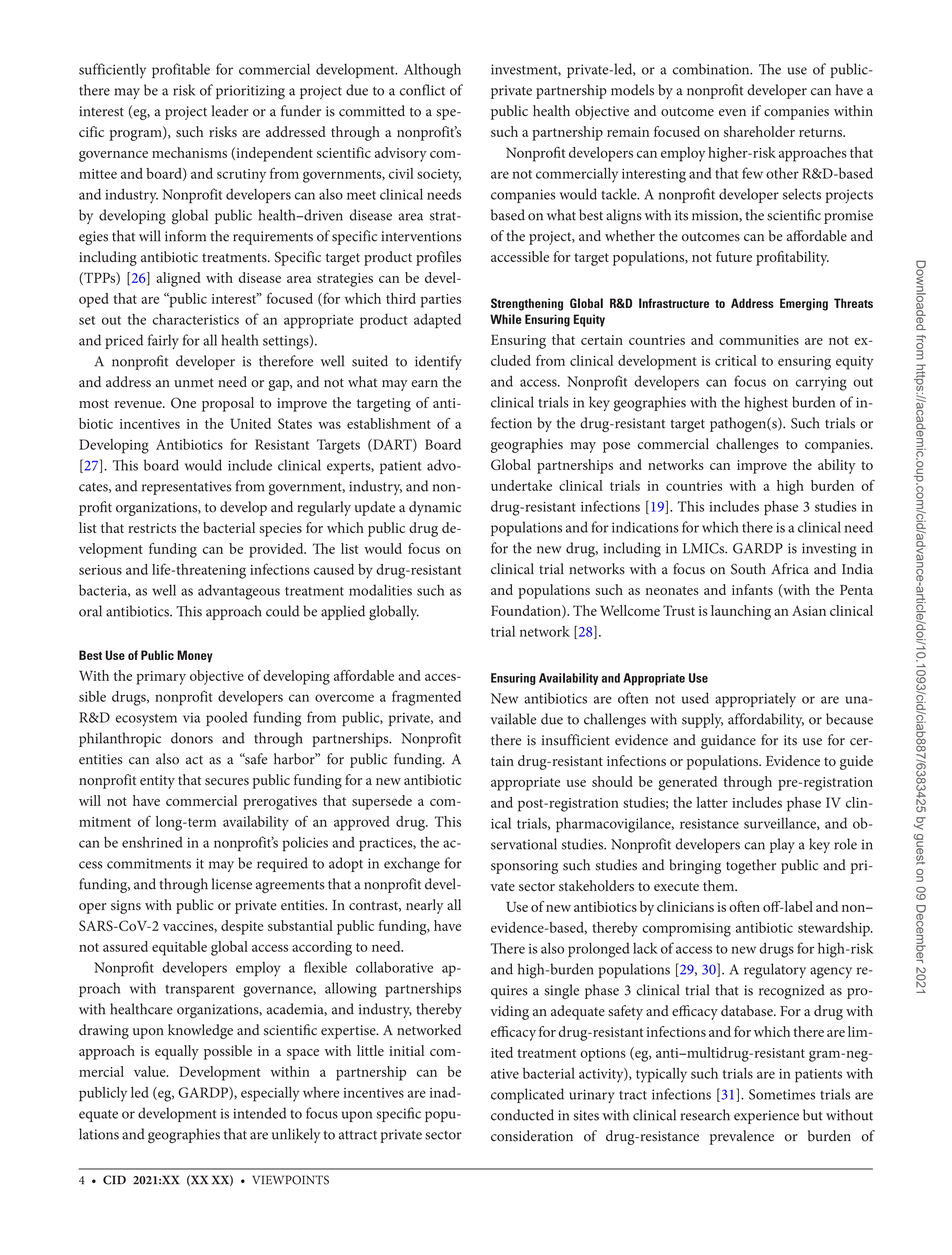 Image resolution: width=952 pixels, height=1255 pixels. What do you see at coordinates (422, 90) in the screenshot?
I see `conflict` at bounding box center [422, 90].
